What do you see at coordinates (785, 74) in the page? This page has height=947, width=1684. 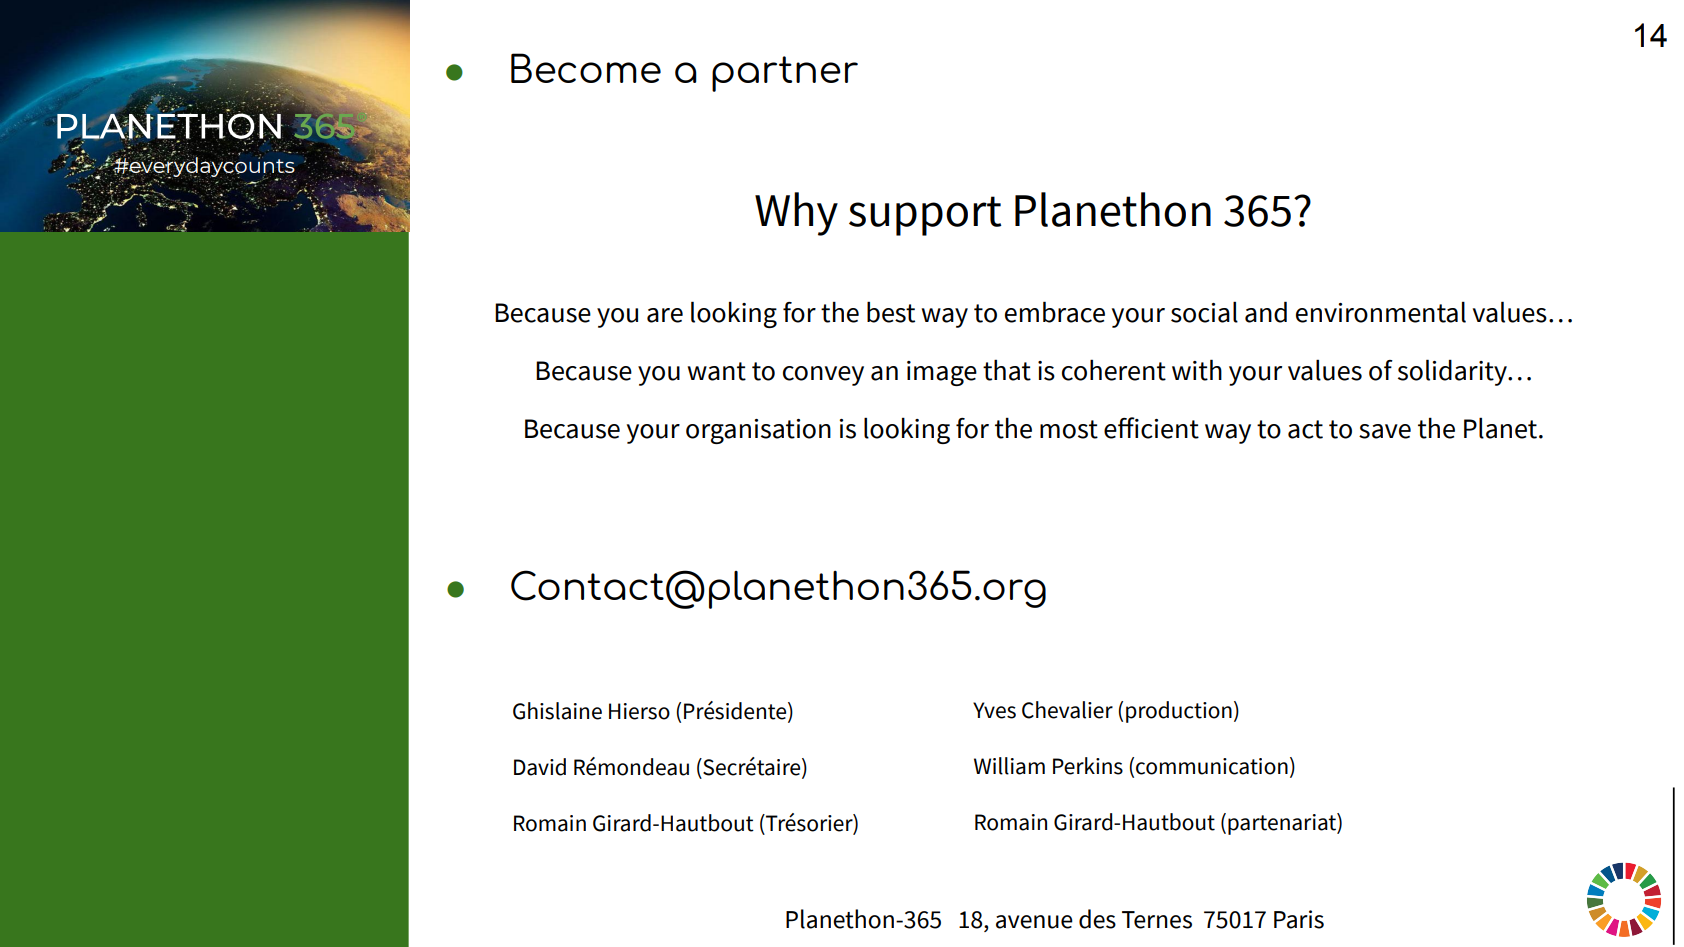 I see `partner` at bounding box center [785, 74].
